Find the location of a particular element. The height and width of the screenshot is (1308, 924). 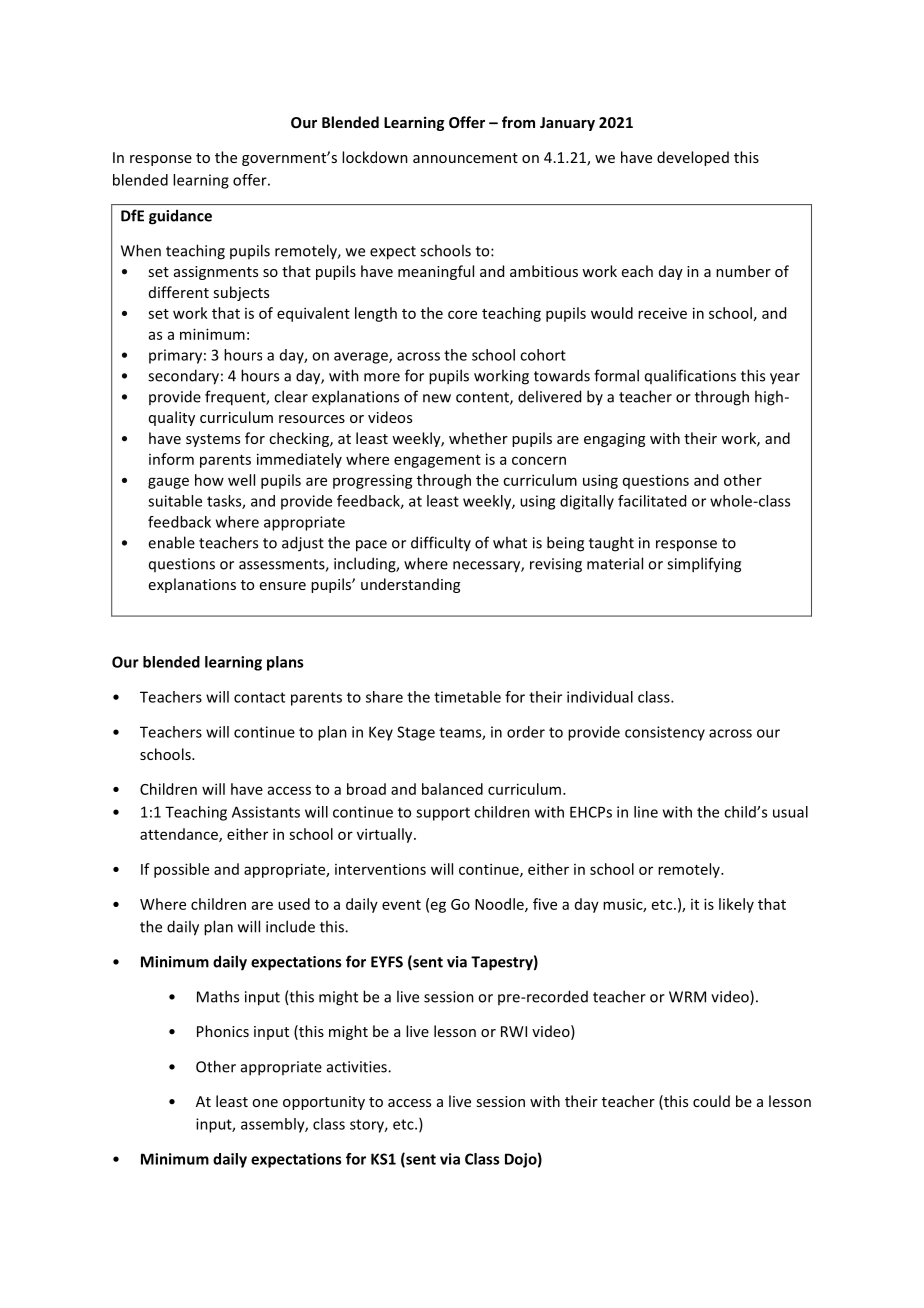

announcement is located at coordinates (465, 158).
